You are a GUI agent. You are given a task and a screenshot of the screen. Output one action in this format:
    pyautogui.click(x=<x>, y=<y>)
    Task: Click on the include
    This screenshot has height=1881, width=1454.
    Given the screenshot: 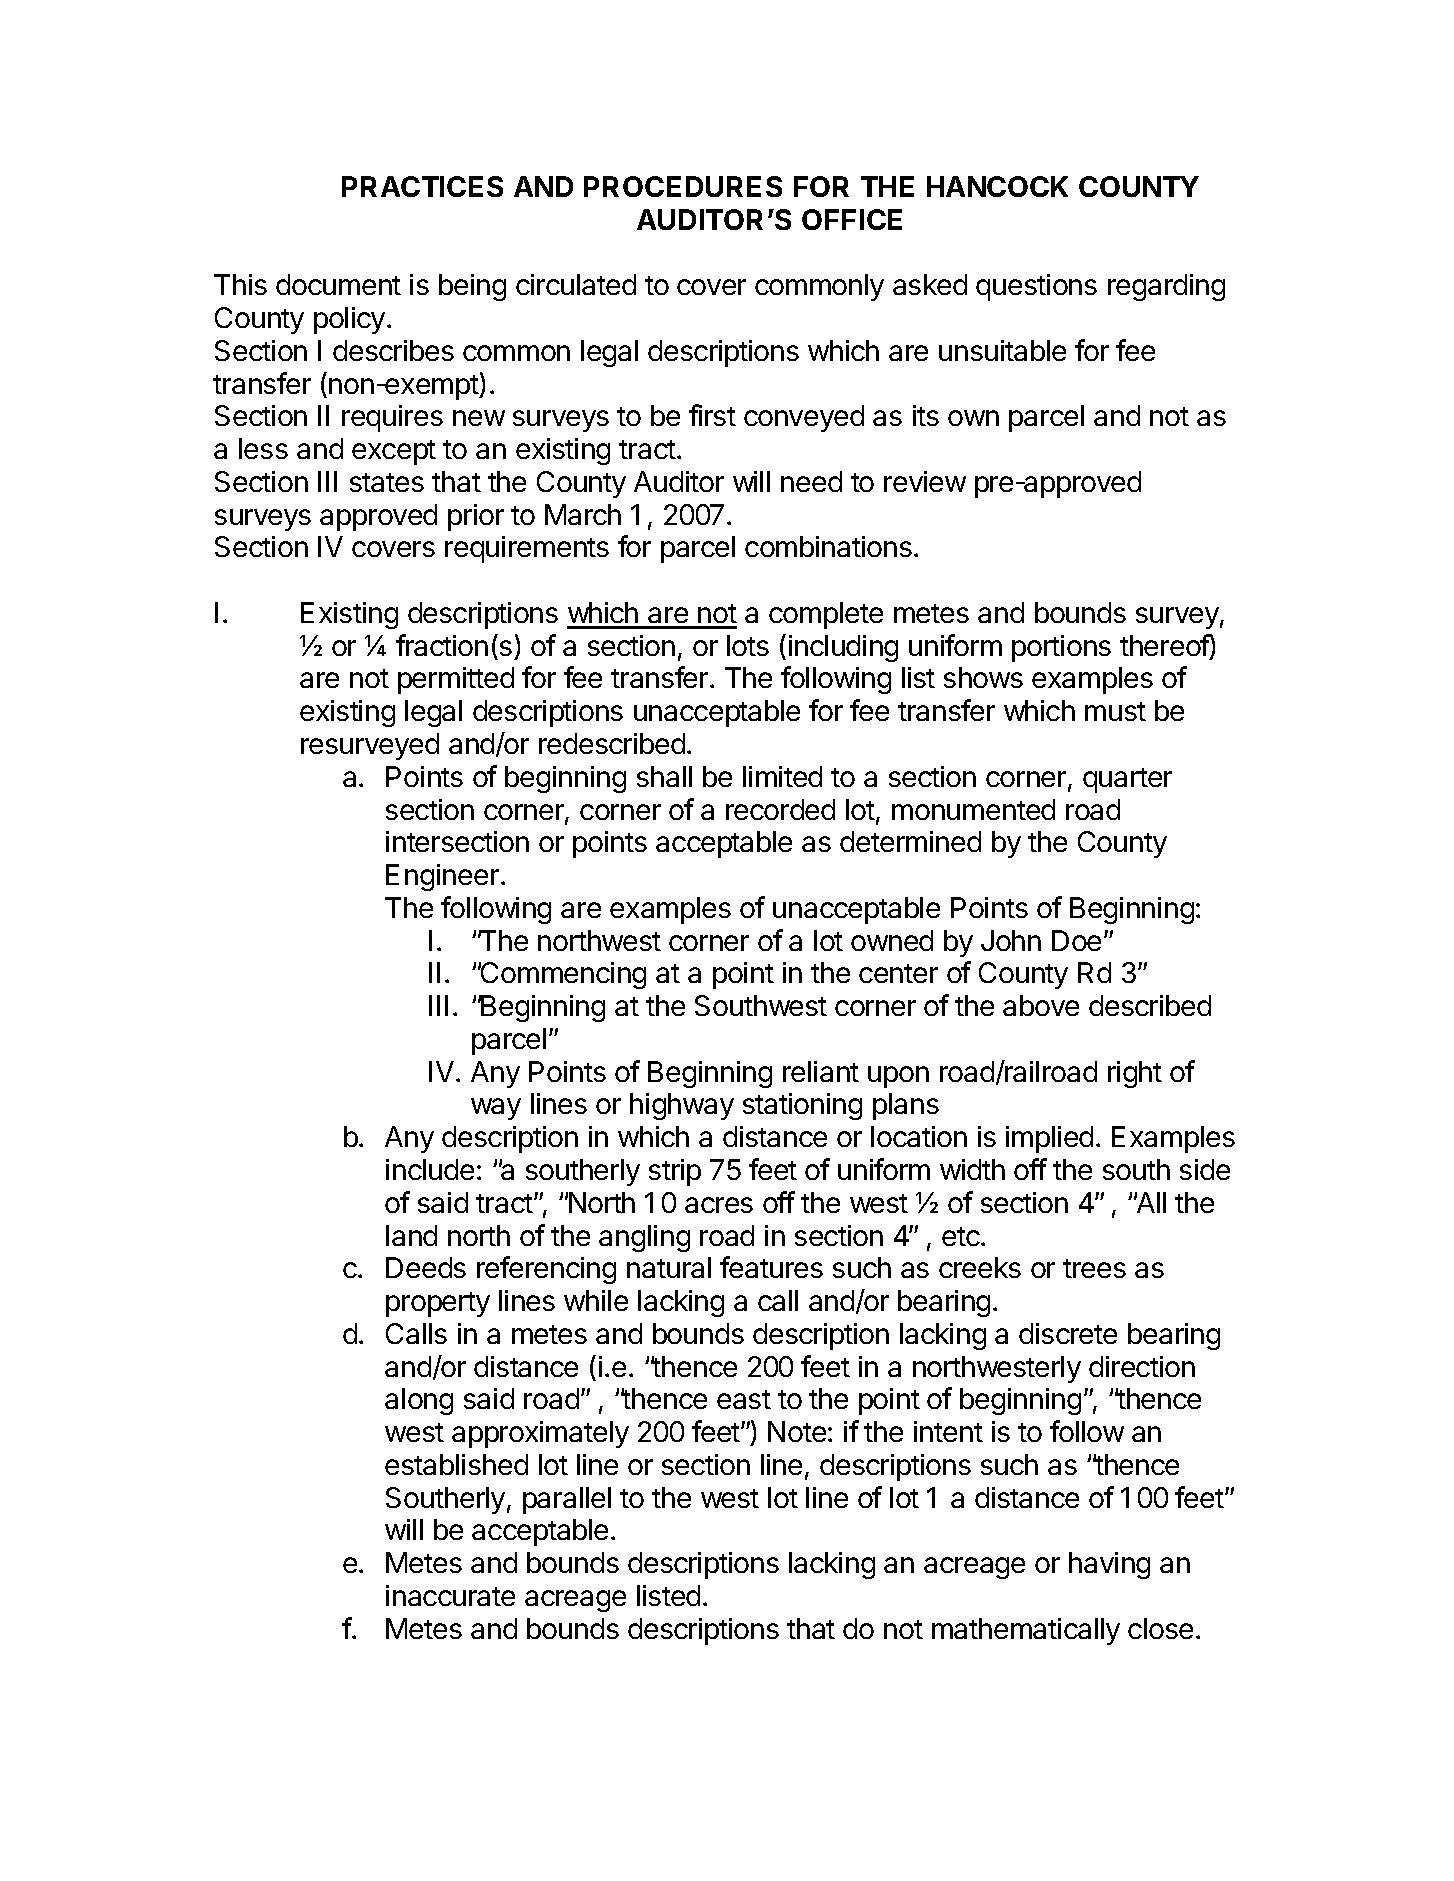 What is the action you would take?
    pyautogui.click(x=430, y=1169)
